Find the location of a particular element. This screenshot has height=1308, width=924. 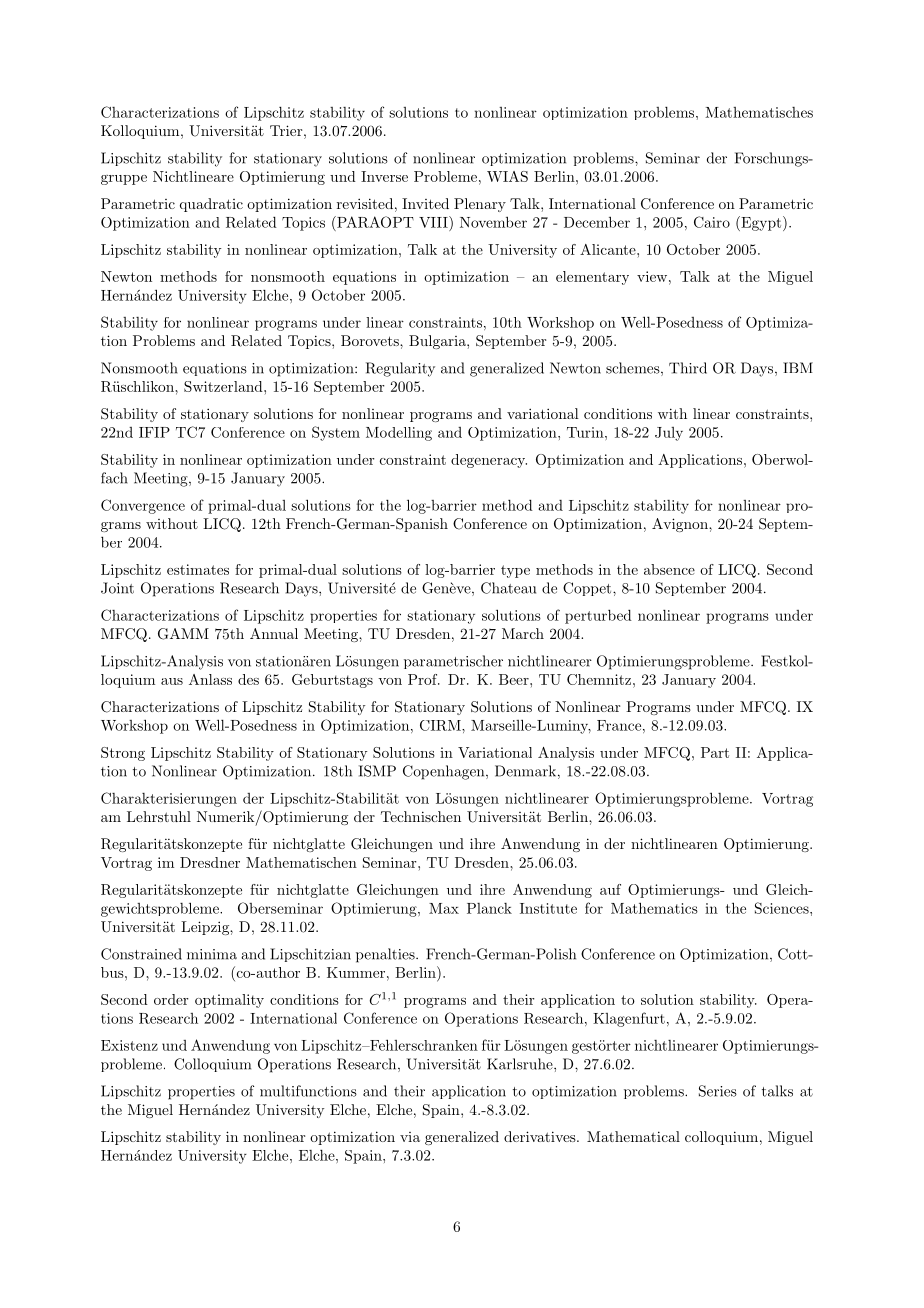

Lehrstuhl is located at coordinates (159, 816).
